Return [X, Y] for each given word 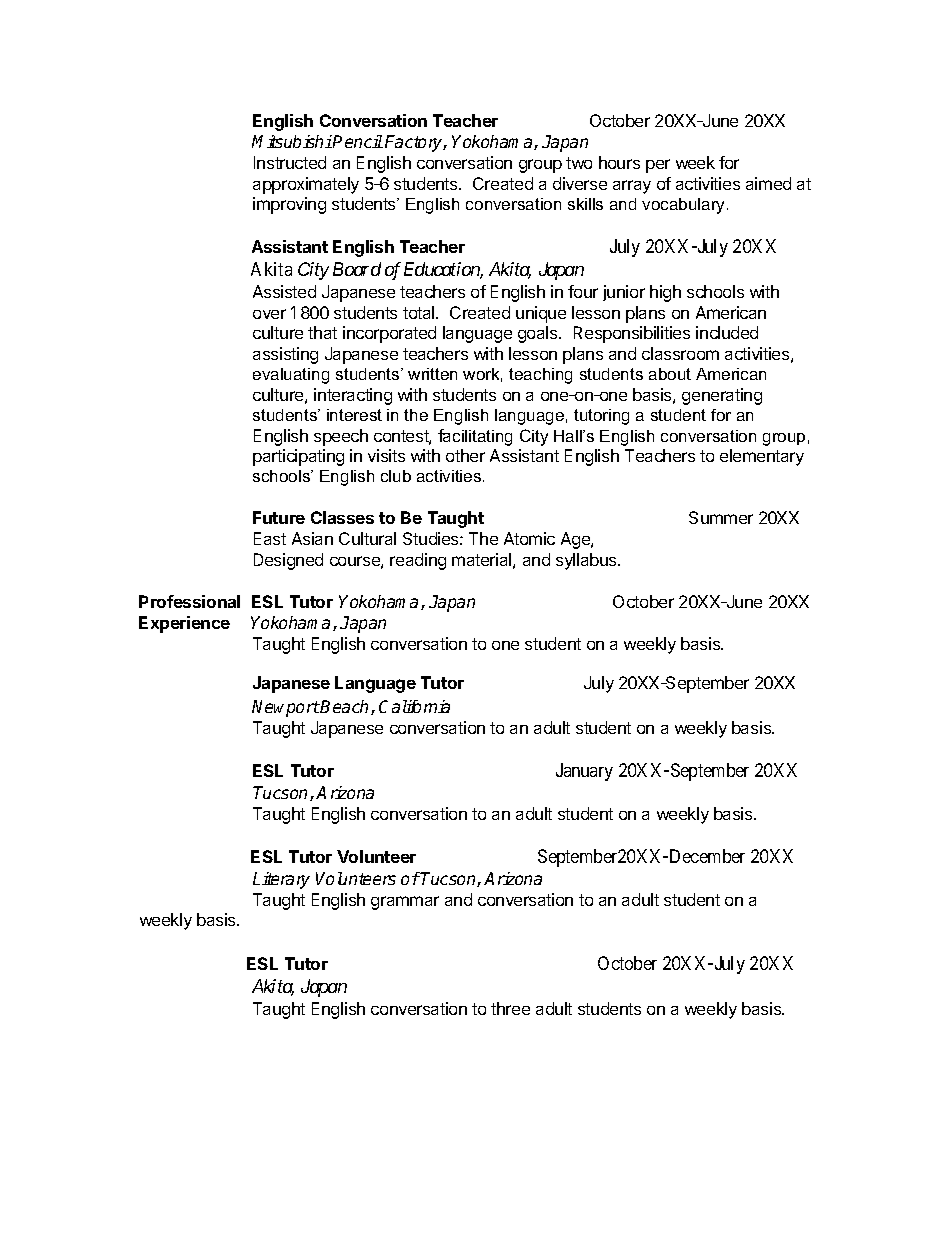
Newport [286, 708]
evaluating [291, 376]
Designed [288, 561]
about [670, 374]
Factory [415, 143]
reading [418, 561]
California [414, 706]
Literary [281, 880]
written [432, 374]
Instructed [290, 162]
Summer [721, 517]
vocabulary [685, 206]
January [584, 772]
